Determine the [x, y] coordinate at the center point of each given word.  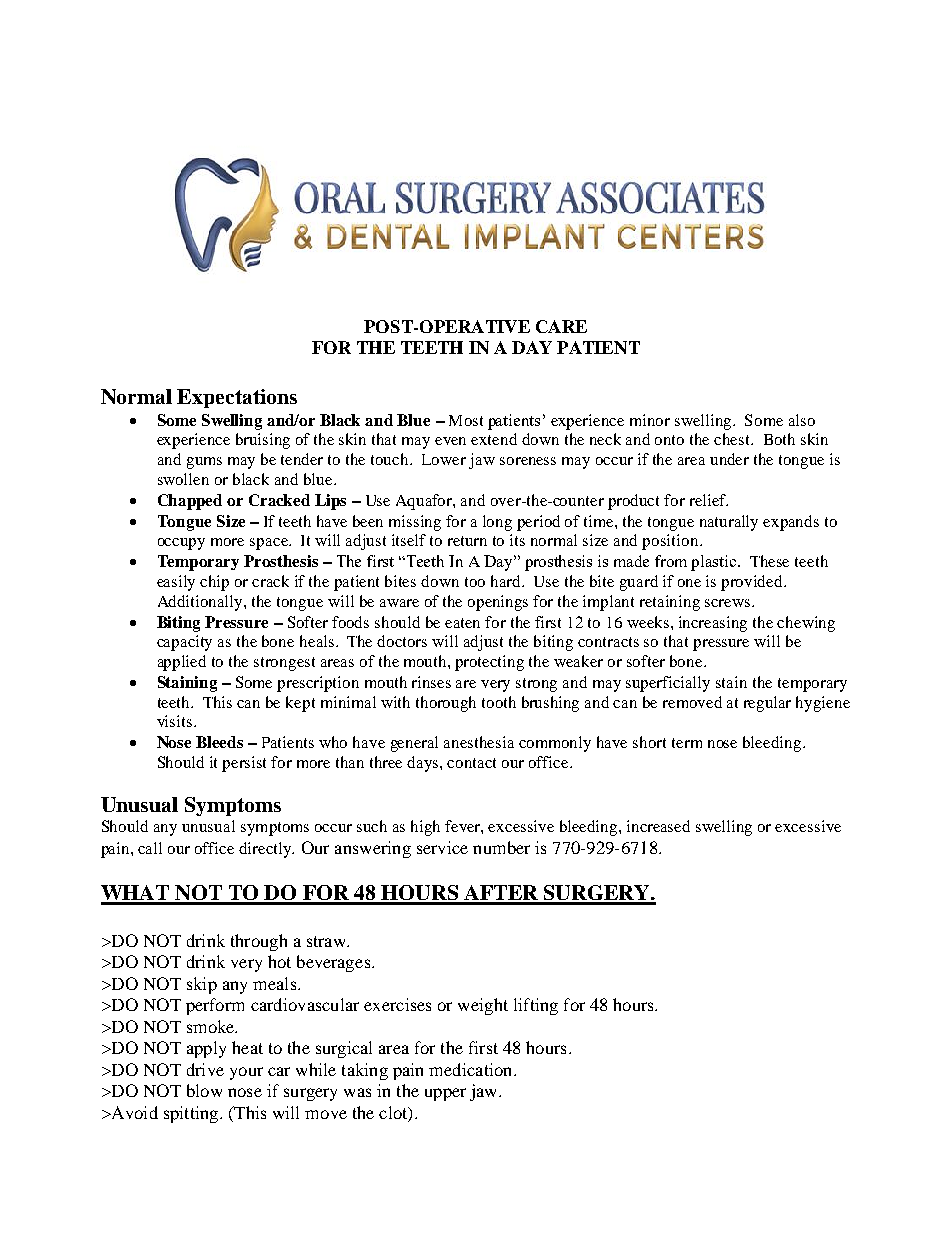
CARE [561, 326]
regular [767, 704]
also [802, 420]
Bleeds [219, 742]
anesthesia [479, 742]
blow [204, 1090]
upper [445, 1094]
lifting [536, 1006]
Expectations [237, 398]
